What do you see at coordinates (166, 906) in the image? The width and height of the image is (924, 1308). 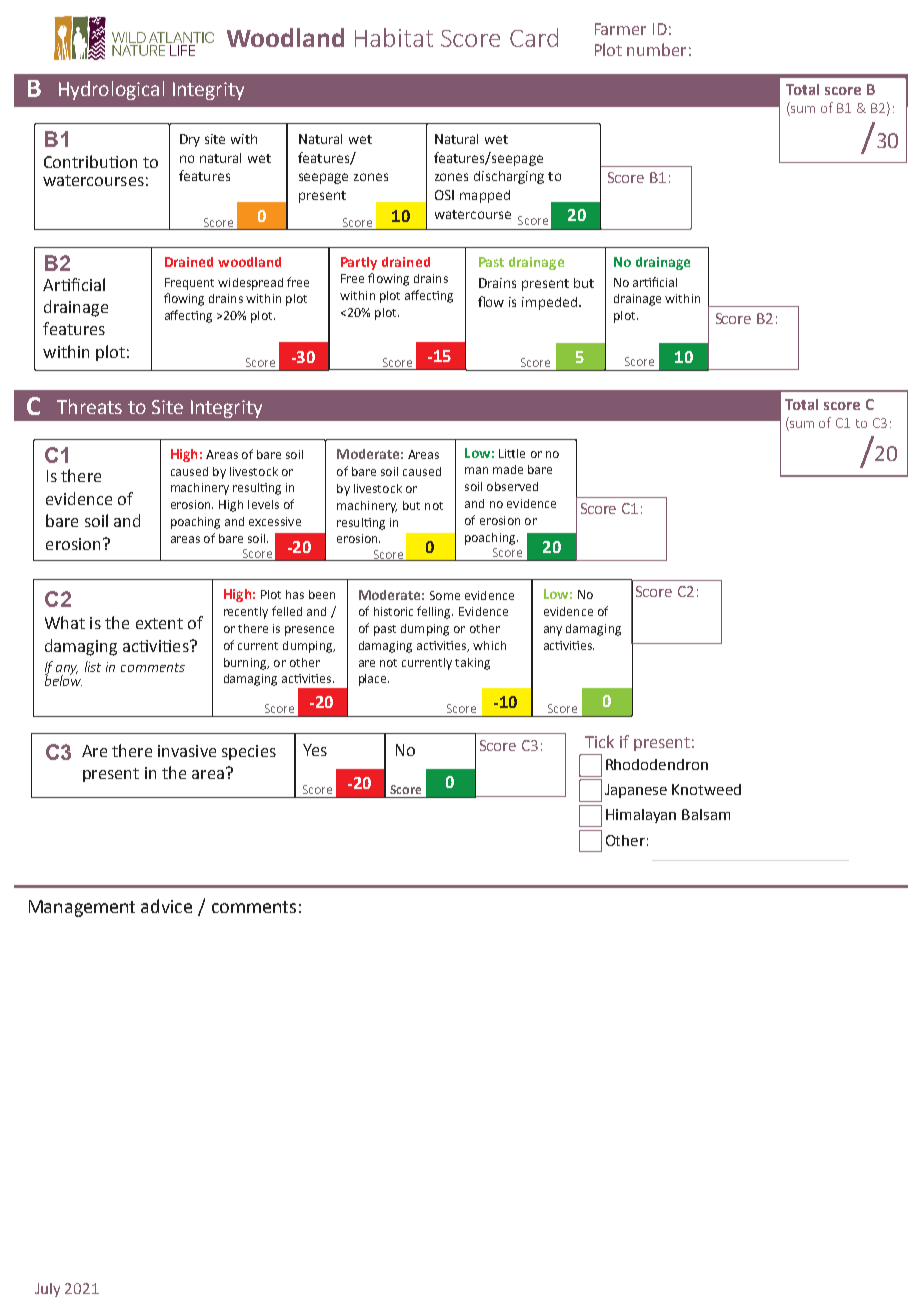 I see `advice` at bounding box center [166, 906].
